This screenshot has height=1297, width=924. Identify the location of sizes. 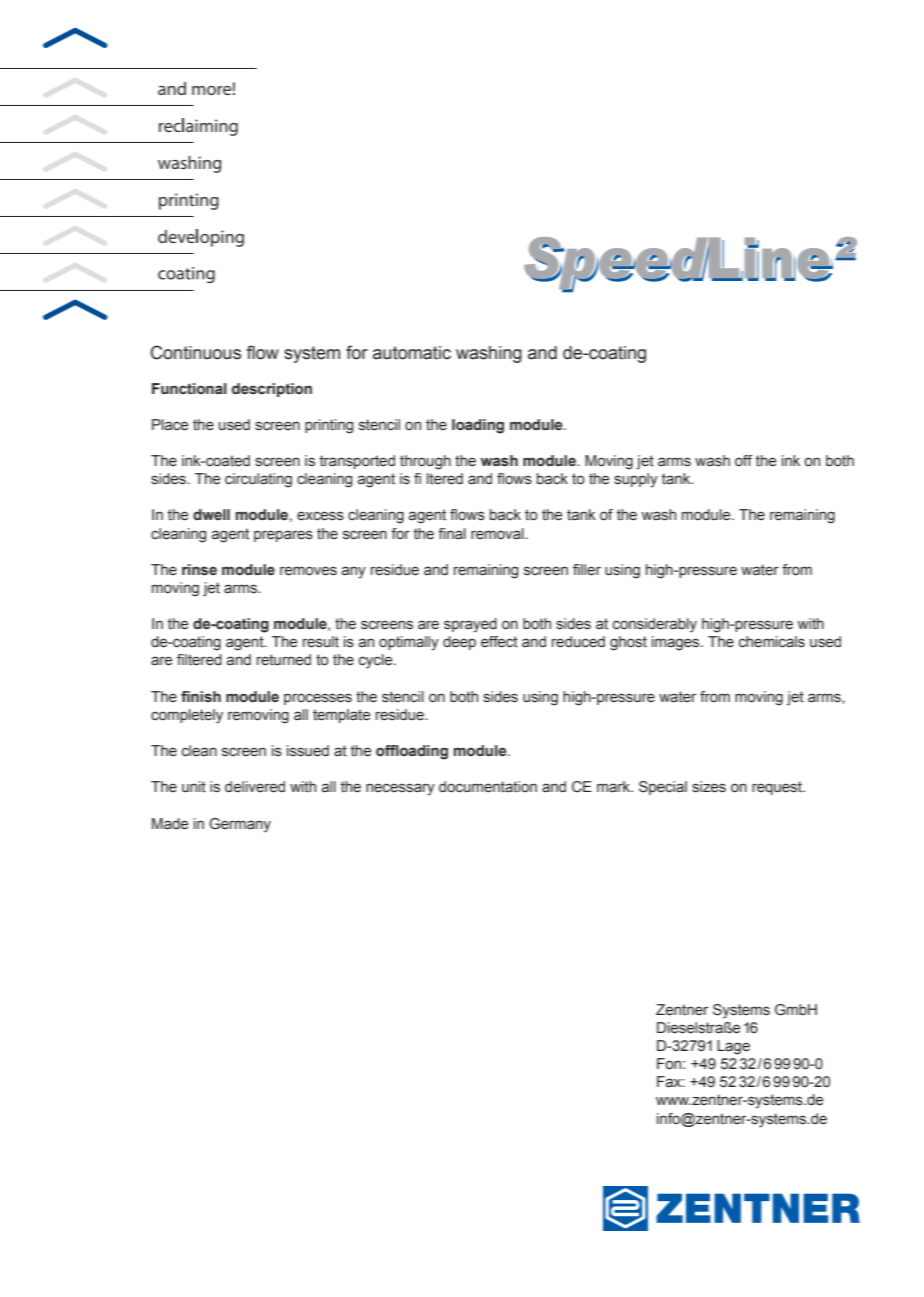
(709, 787).
